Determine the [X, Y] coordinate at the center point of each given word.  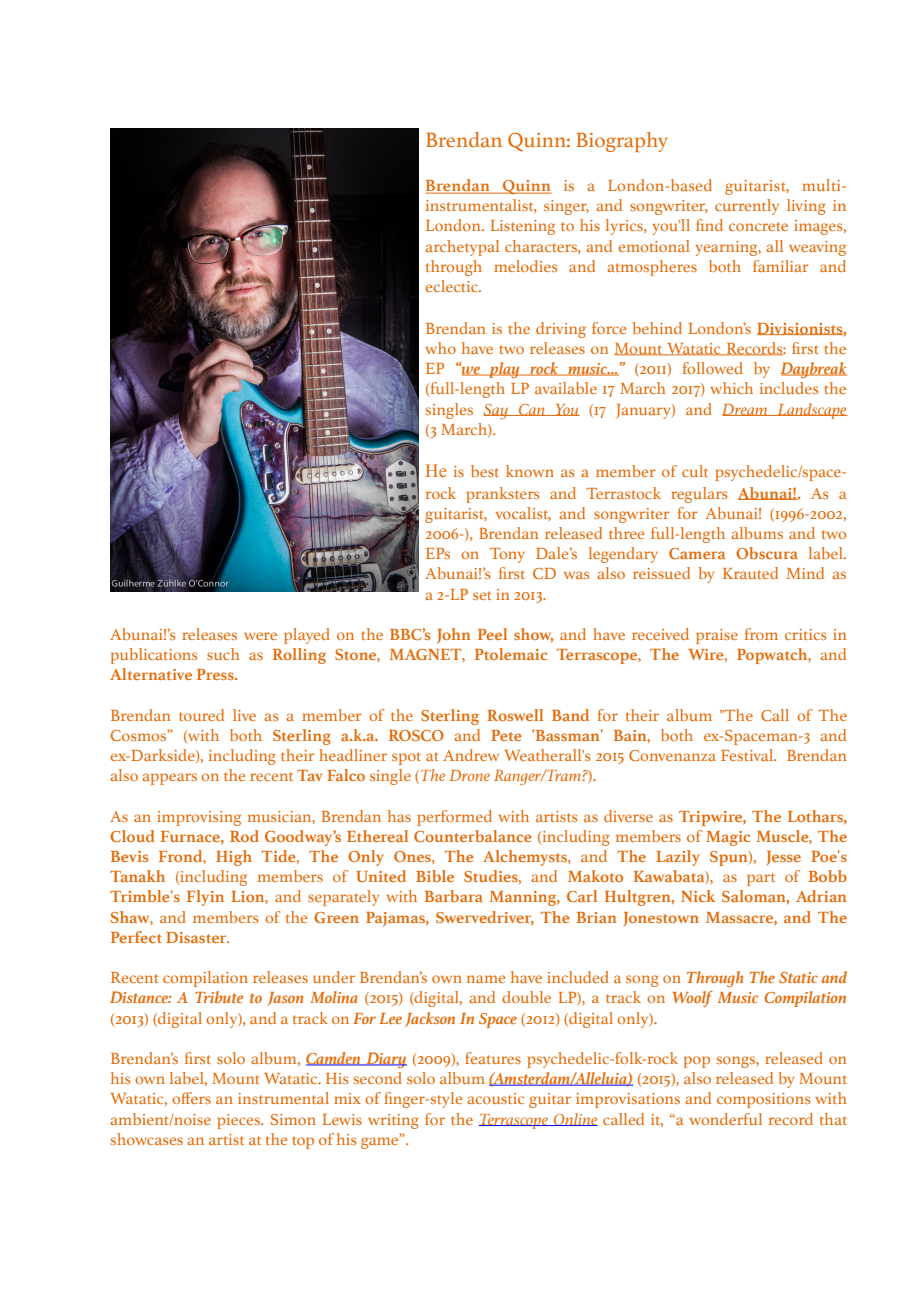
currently [747, 207]
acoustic [495, 1098]
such [223, 654]
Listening [523, 227]
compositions [763, 1100]
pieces [239, 1121]
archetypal [462, 248]
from [761, 634]
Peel [492, 634]
